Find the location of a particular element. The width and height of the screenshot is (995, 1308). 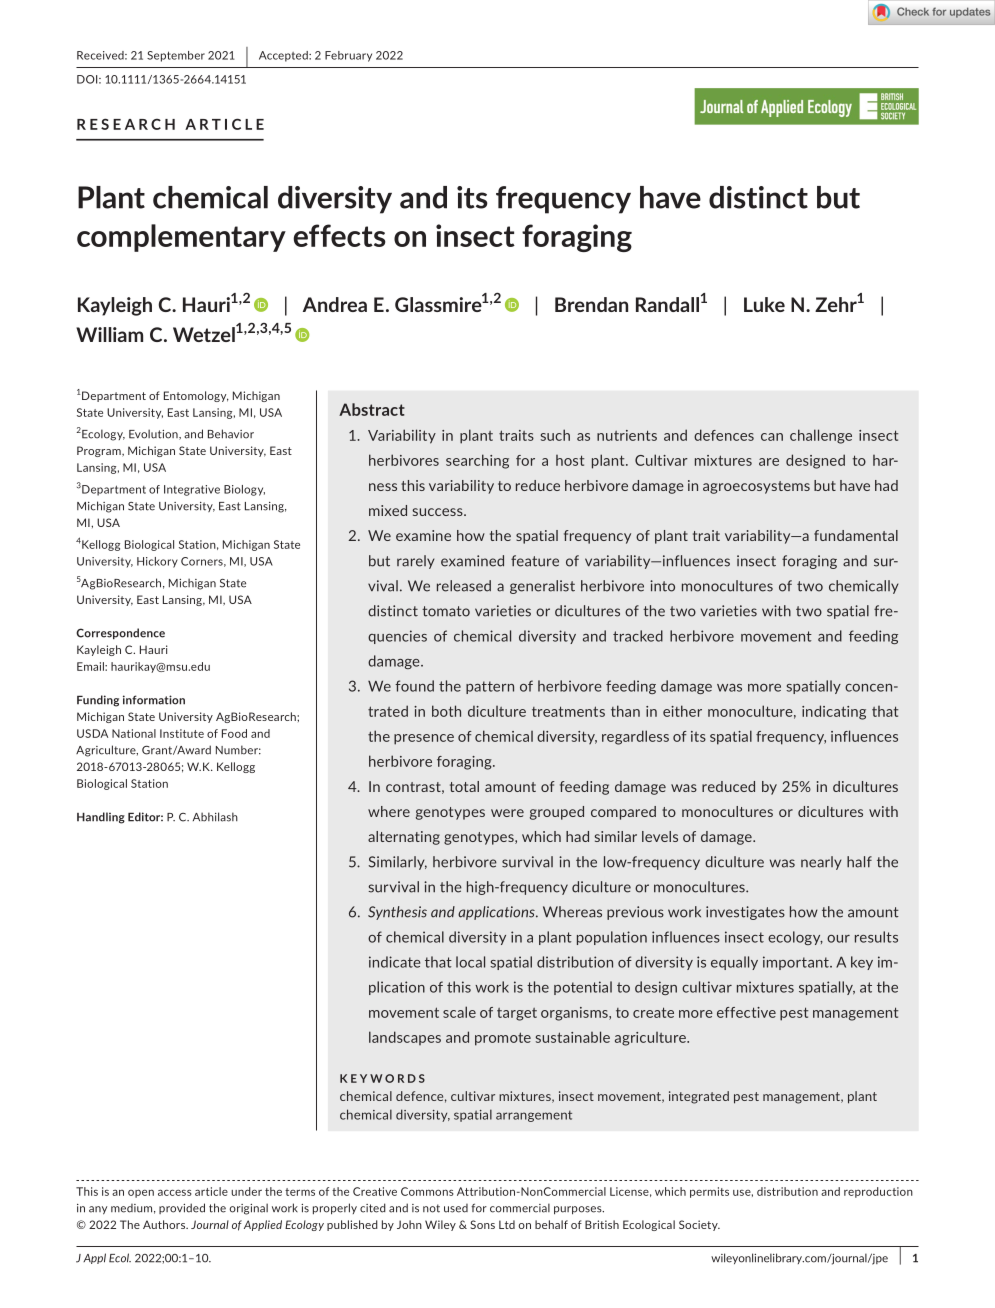

Luke is located at coordinates (764, 304).
